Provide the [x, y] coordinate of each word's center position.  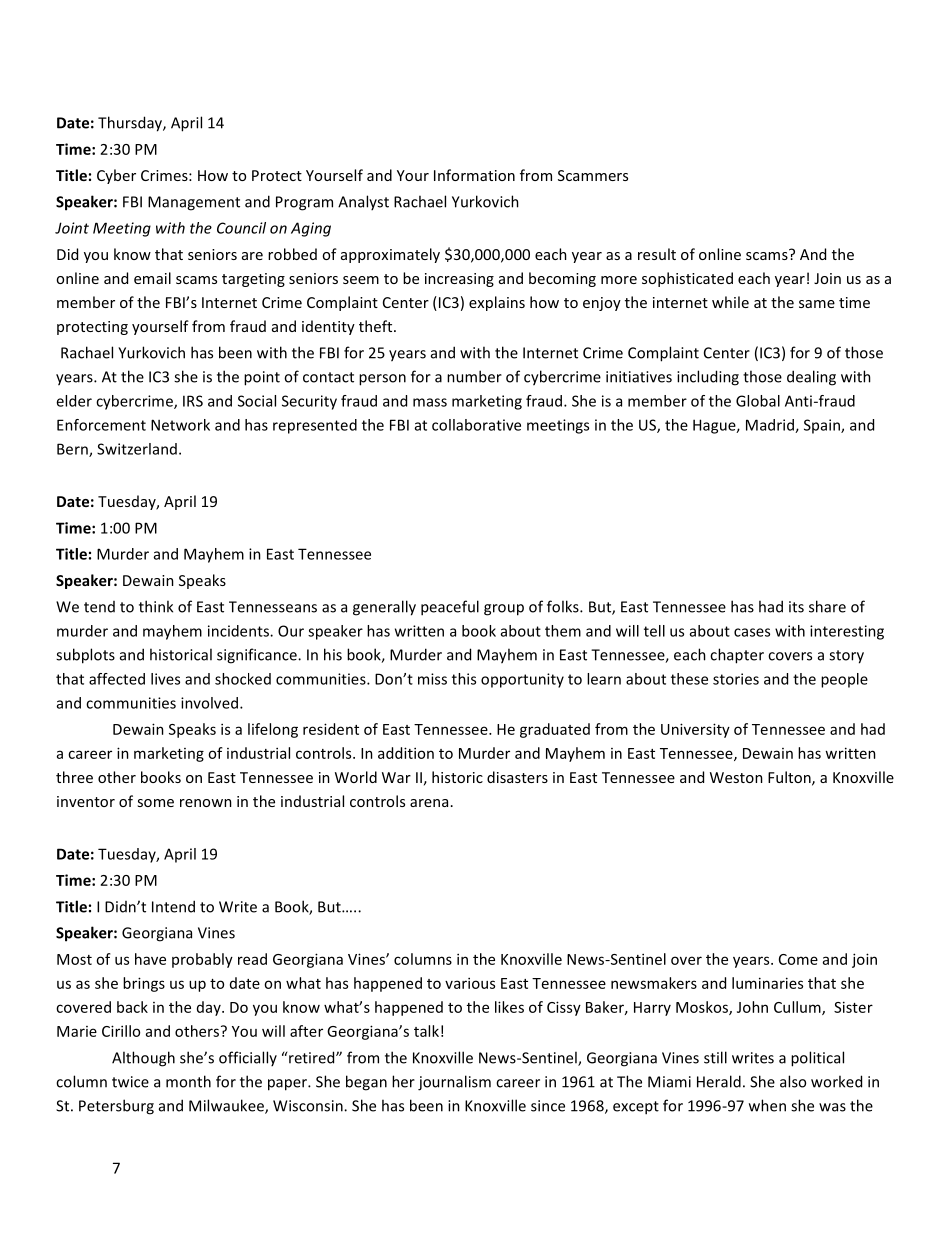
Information [474, 175]
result [657, 254]
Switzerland [137, 449]
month [188, 1081]
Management [194, 203]
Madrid [771, 426]
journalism [454, 1083]
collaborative [476, 425]
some [155, 803]
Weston [736, 777]
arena [429, 803]
